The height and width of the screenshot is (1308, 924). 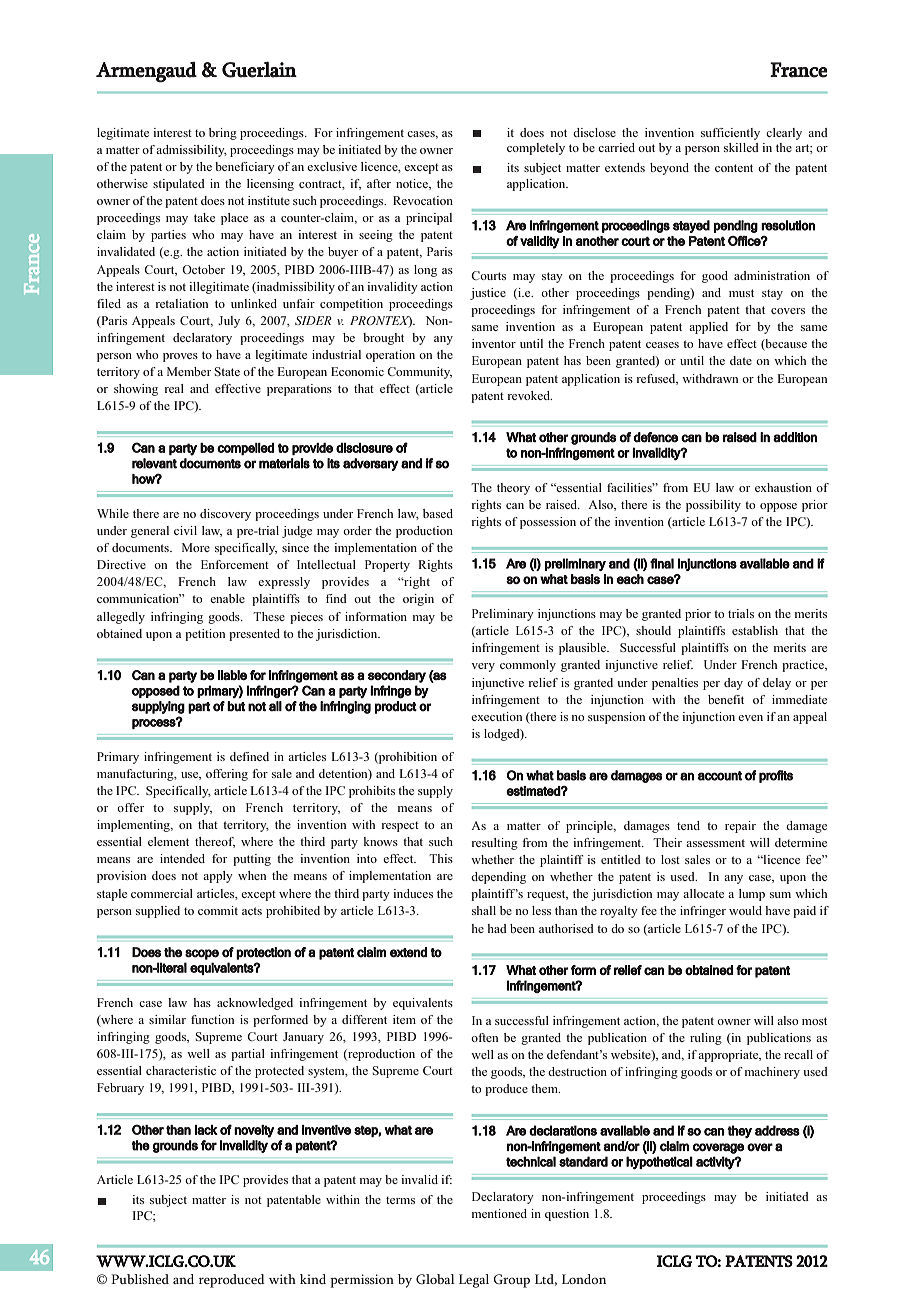 I want to click on Published, so click(x=140, y=1279).
